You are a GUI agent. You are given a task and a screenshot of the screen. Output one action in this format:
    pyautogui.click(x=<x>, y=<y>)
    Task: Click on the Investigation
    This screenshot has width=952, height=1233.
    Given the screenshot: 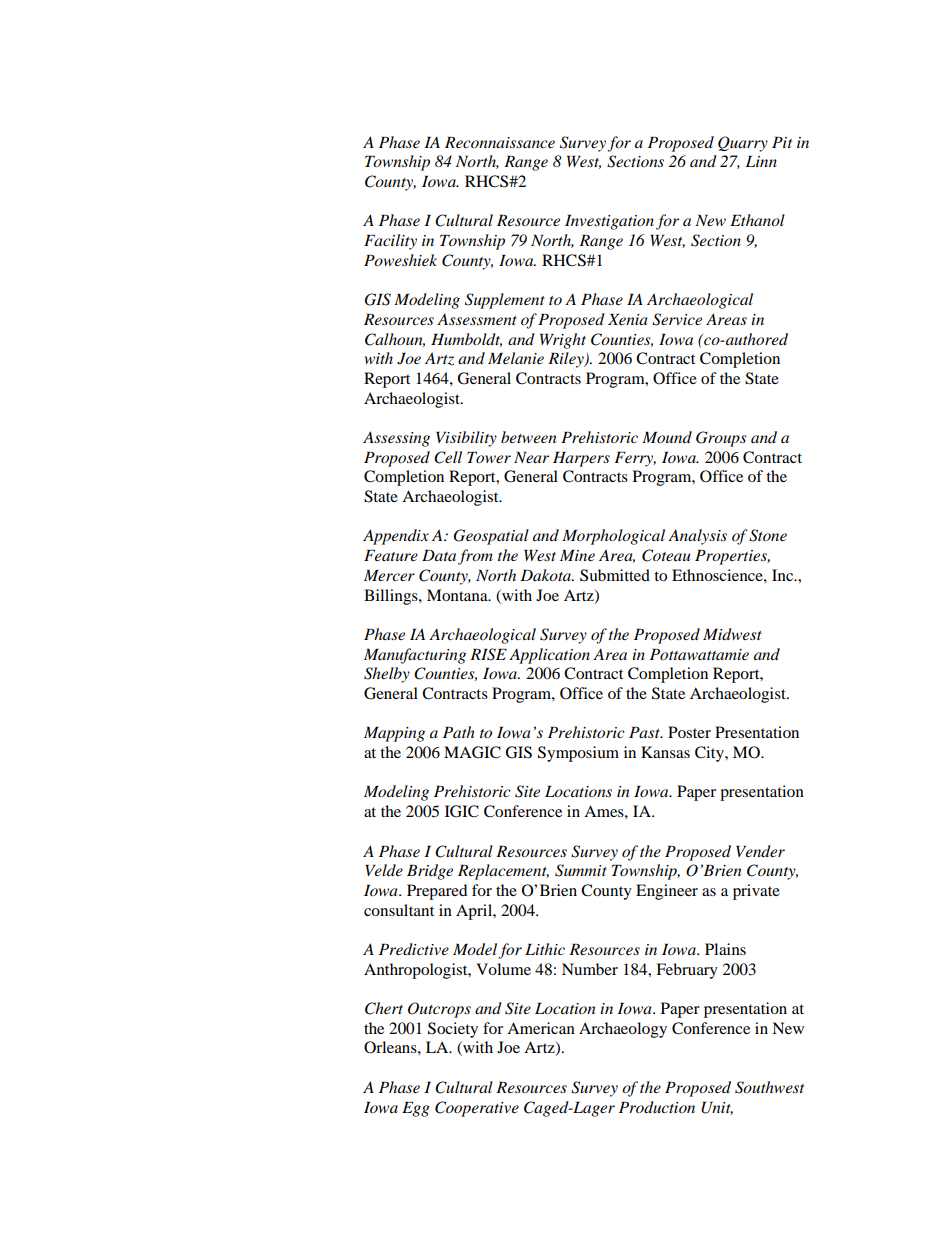 What is the action you would take?
    pyautogui.click(x=609, y=222)
